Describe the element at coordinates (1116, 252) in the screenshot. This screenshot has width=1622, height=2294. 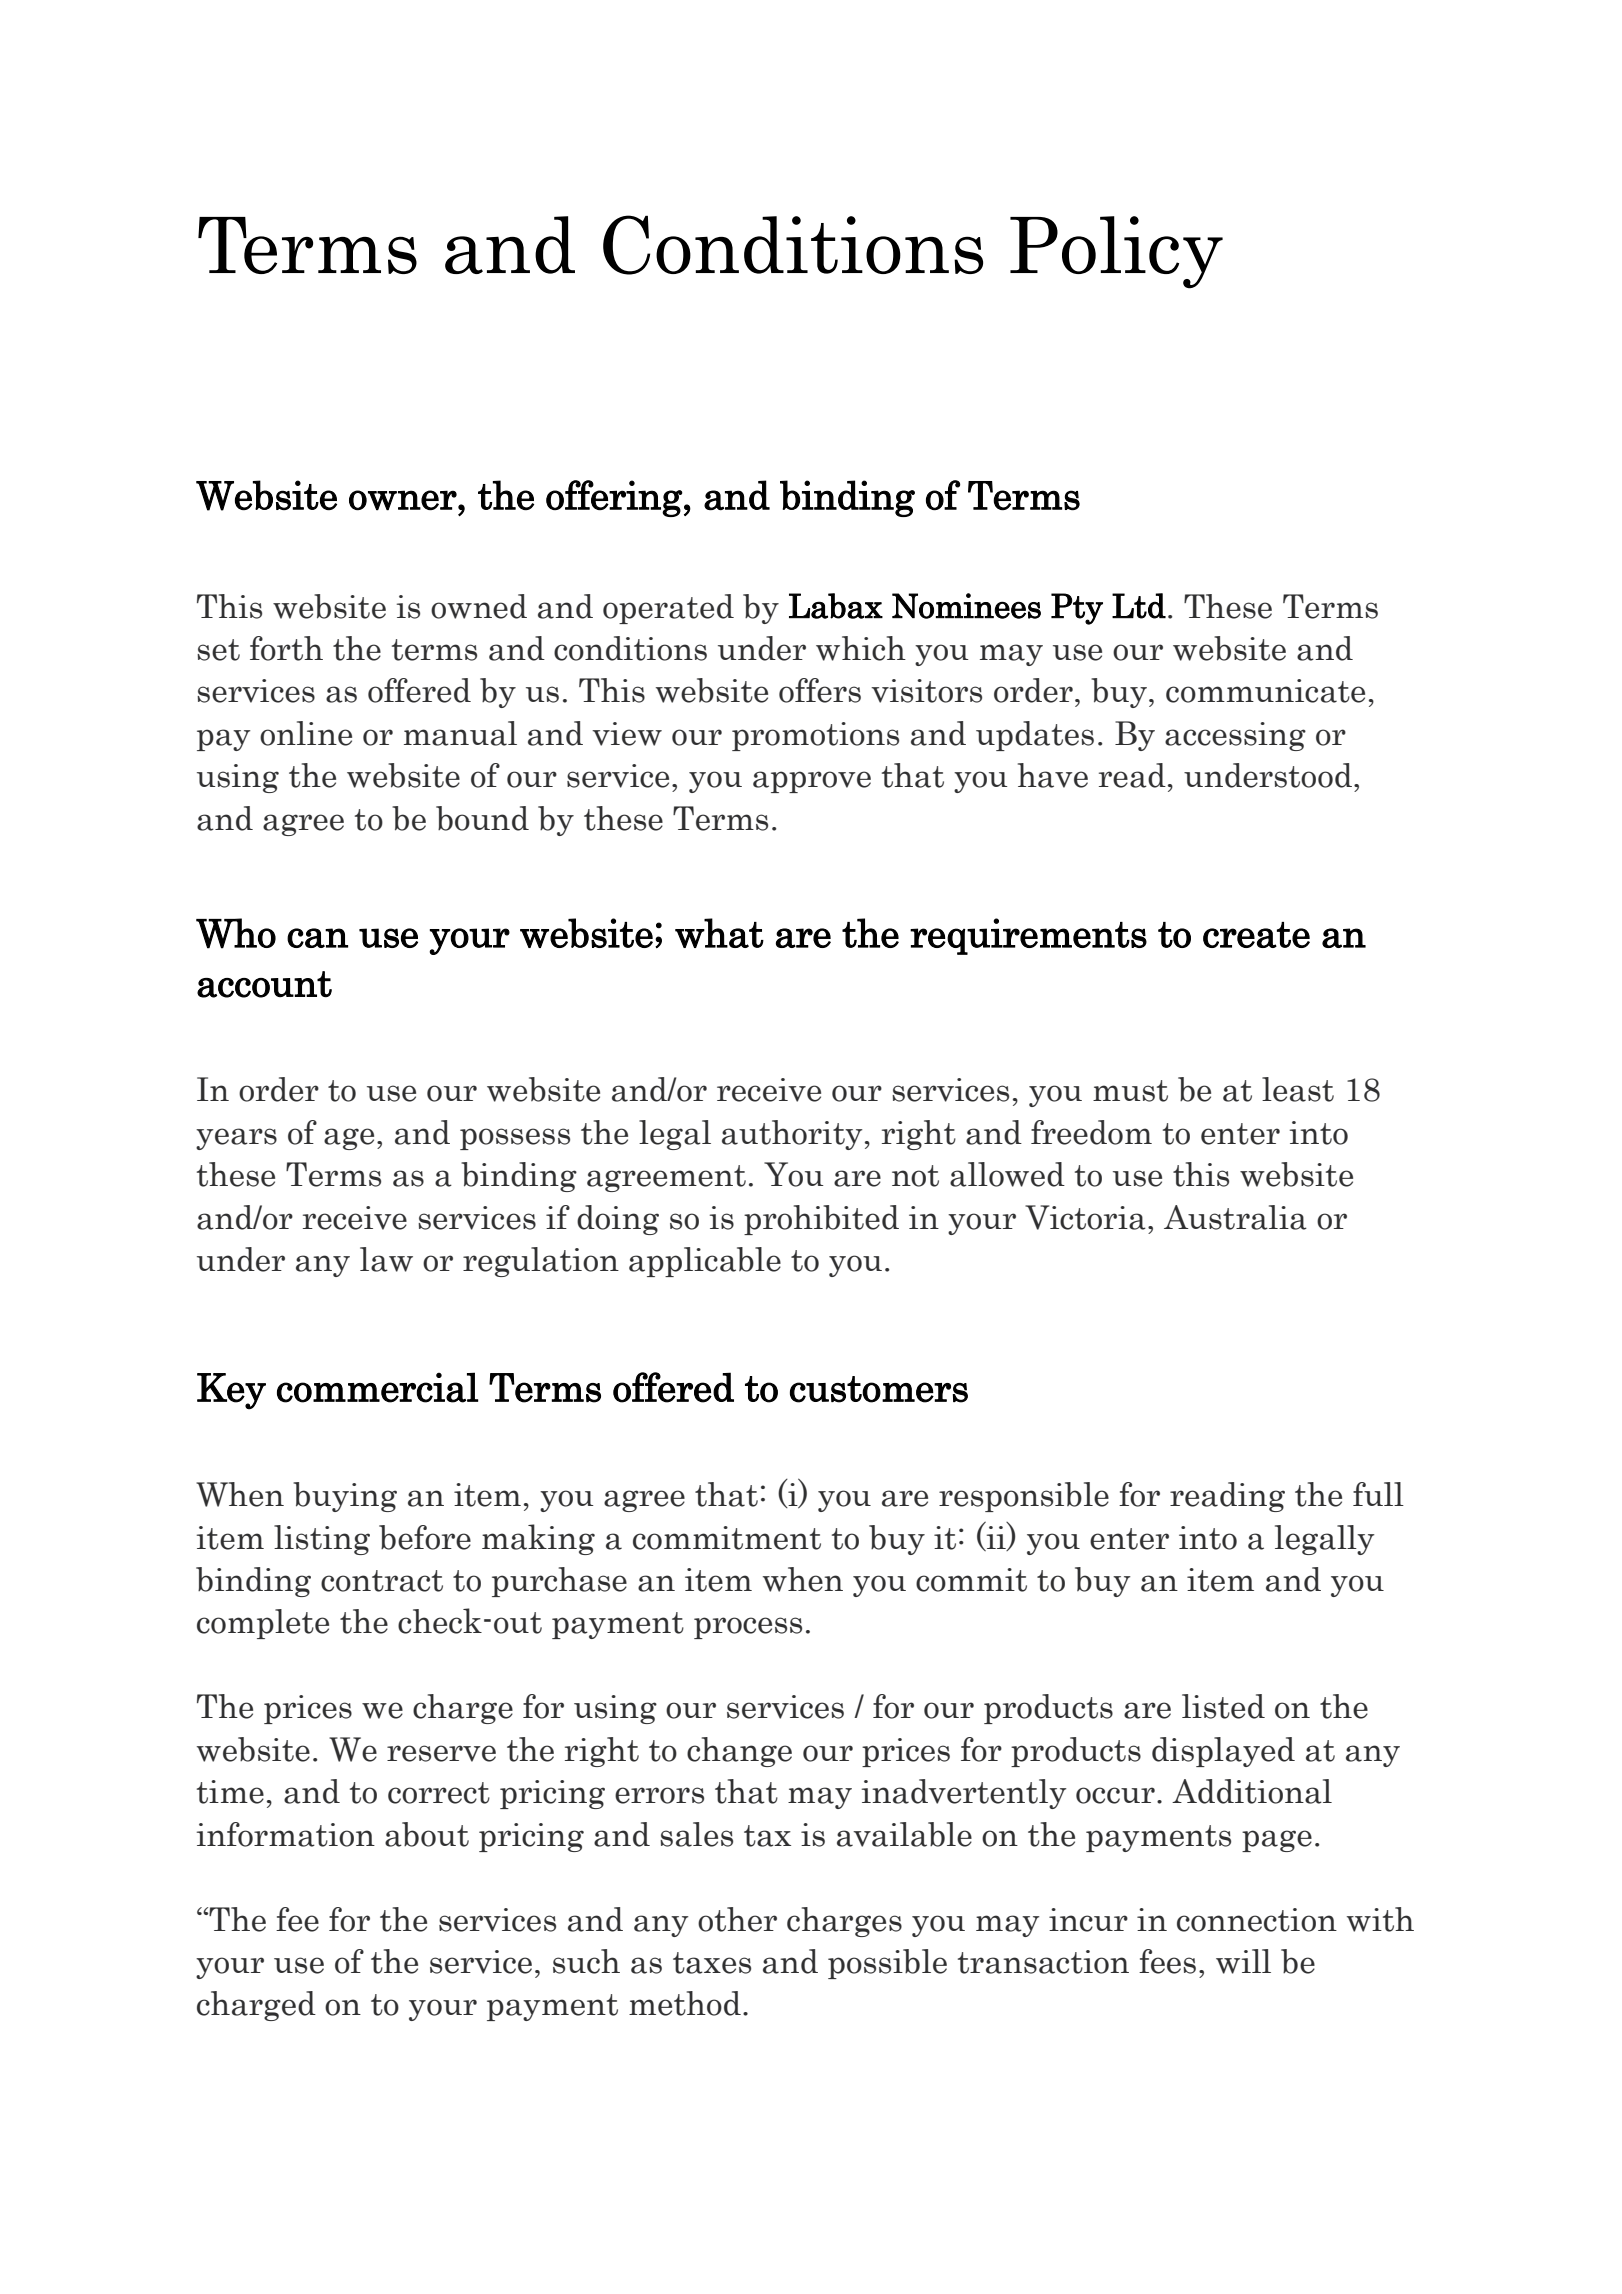
I see `Policy` at that location.
